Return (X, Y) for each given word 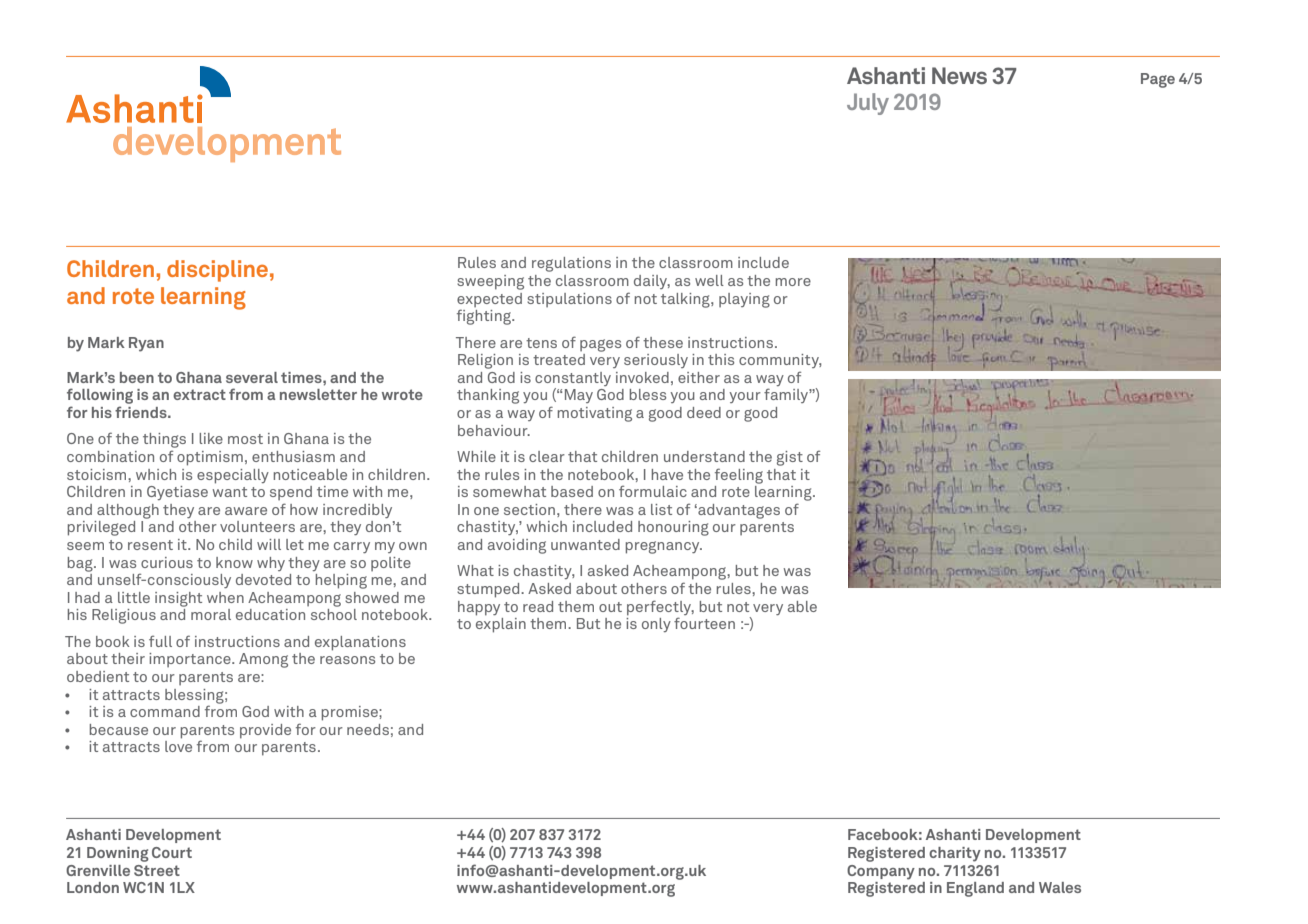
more (793, 282)
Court (172, 852)
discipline (217, 271)
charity (955, 854)
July (868, 104)
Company (881, 872)
